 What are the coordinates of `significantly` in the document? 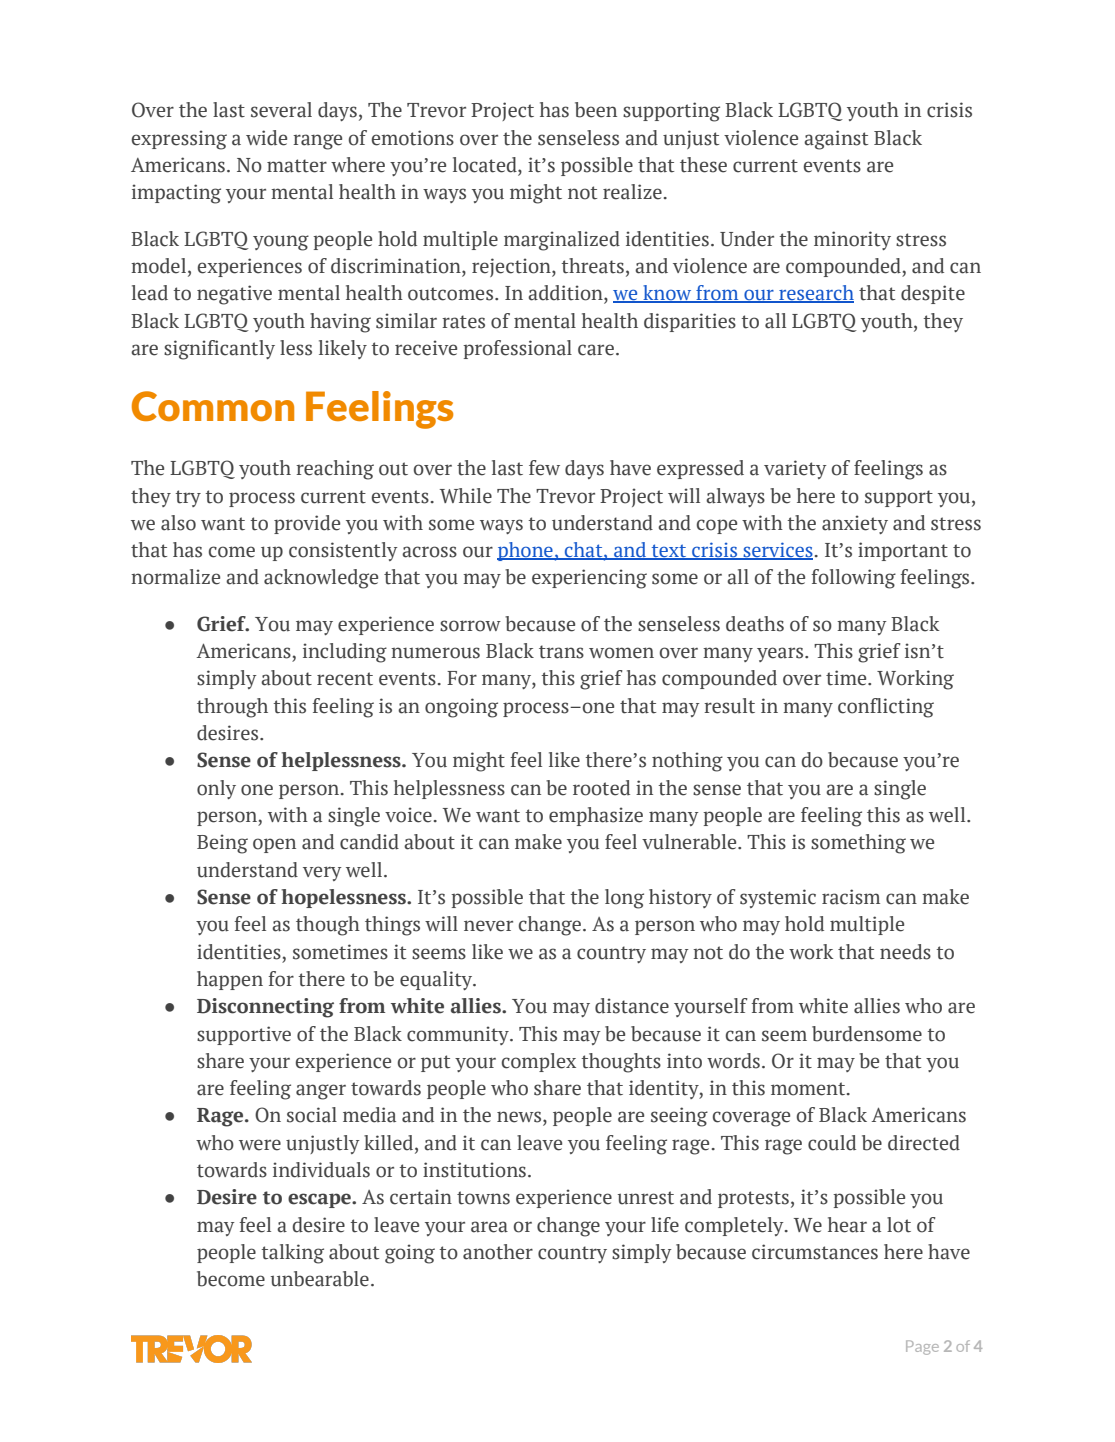 It's located at (219, 350).
